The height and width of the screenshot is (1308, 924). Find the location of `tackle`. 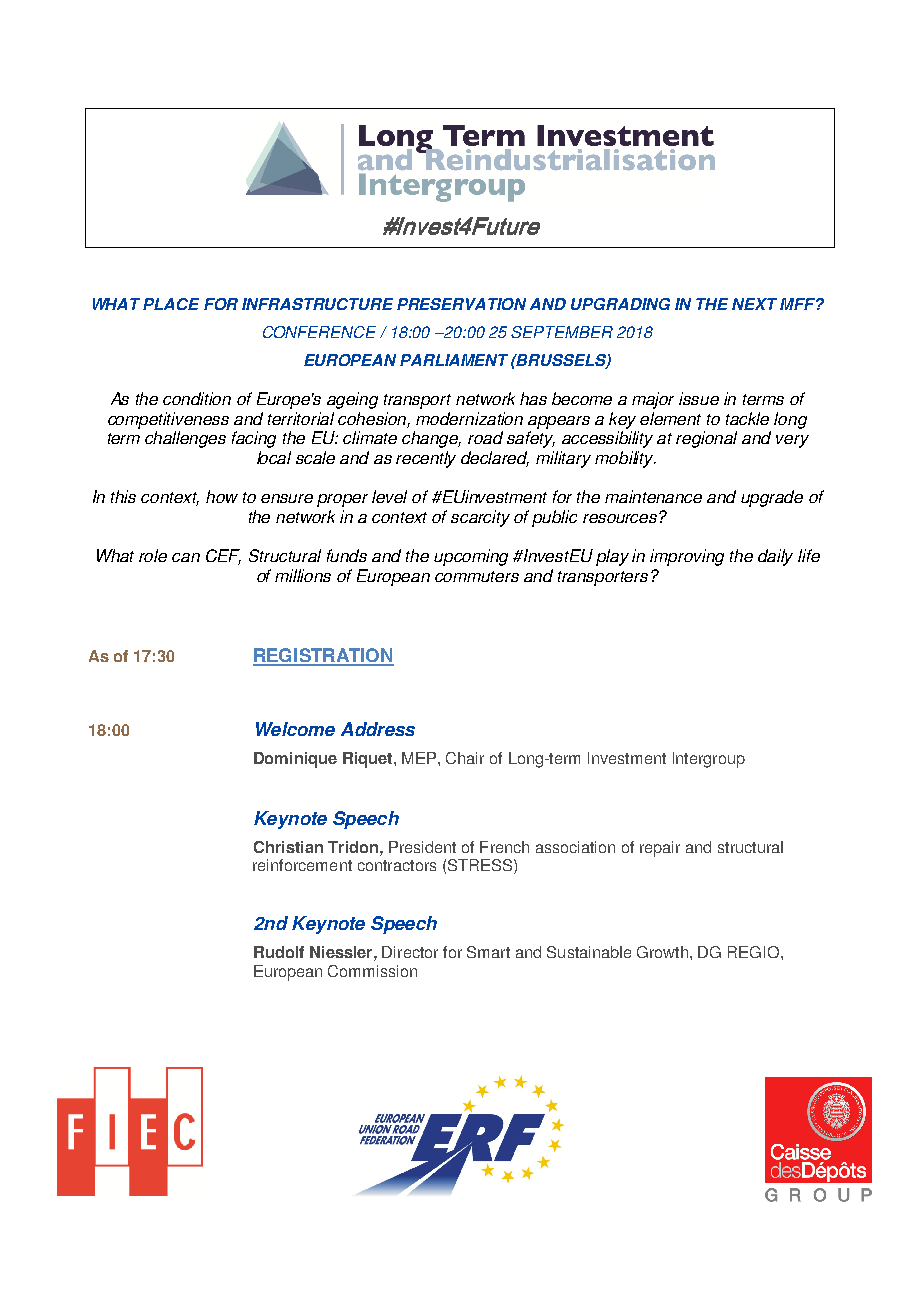

tackle is located at coordinates (747, 418).
